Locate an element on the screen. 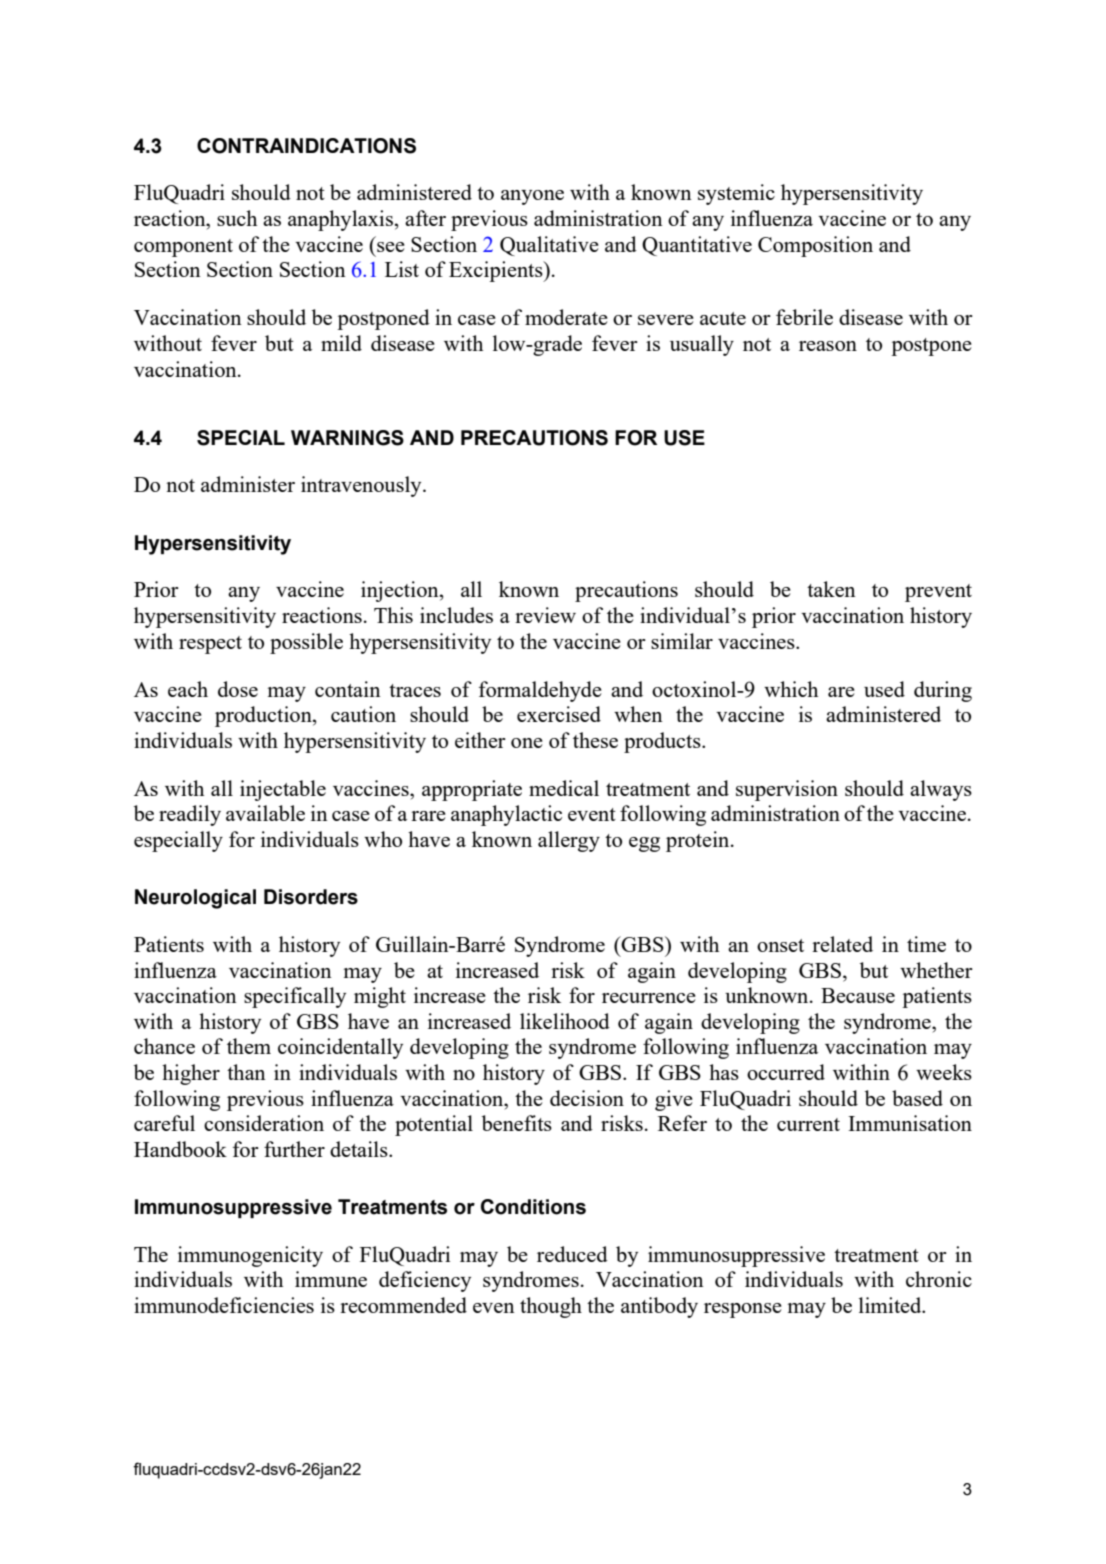 The width and height of the screenshot is (1106, 1564). such is located at coordinates (237, 218).
